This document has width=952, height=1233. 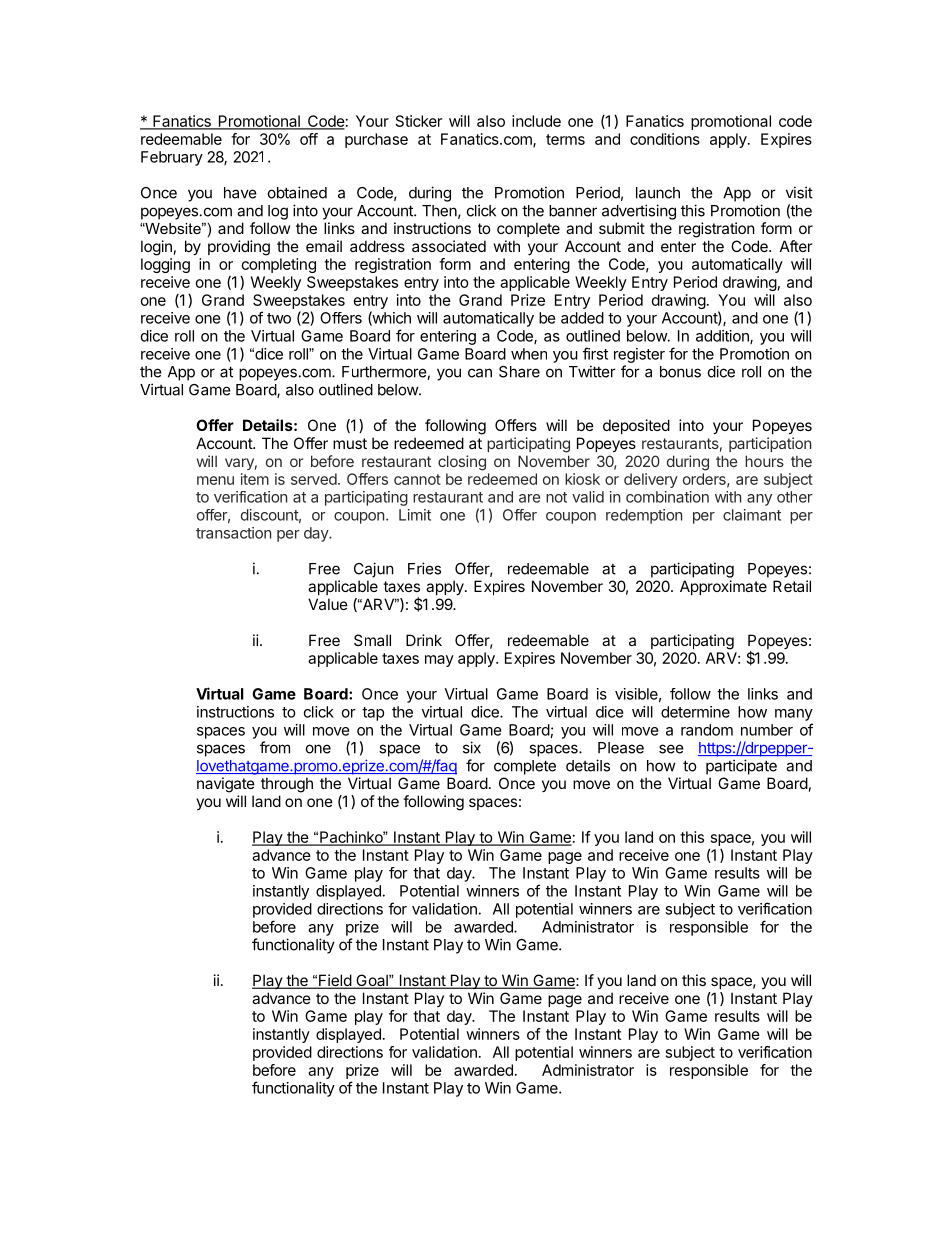 I want to click on Field, so click(x=335, y=981).
